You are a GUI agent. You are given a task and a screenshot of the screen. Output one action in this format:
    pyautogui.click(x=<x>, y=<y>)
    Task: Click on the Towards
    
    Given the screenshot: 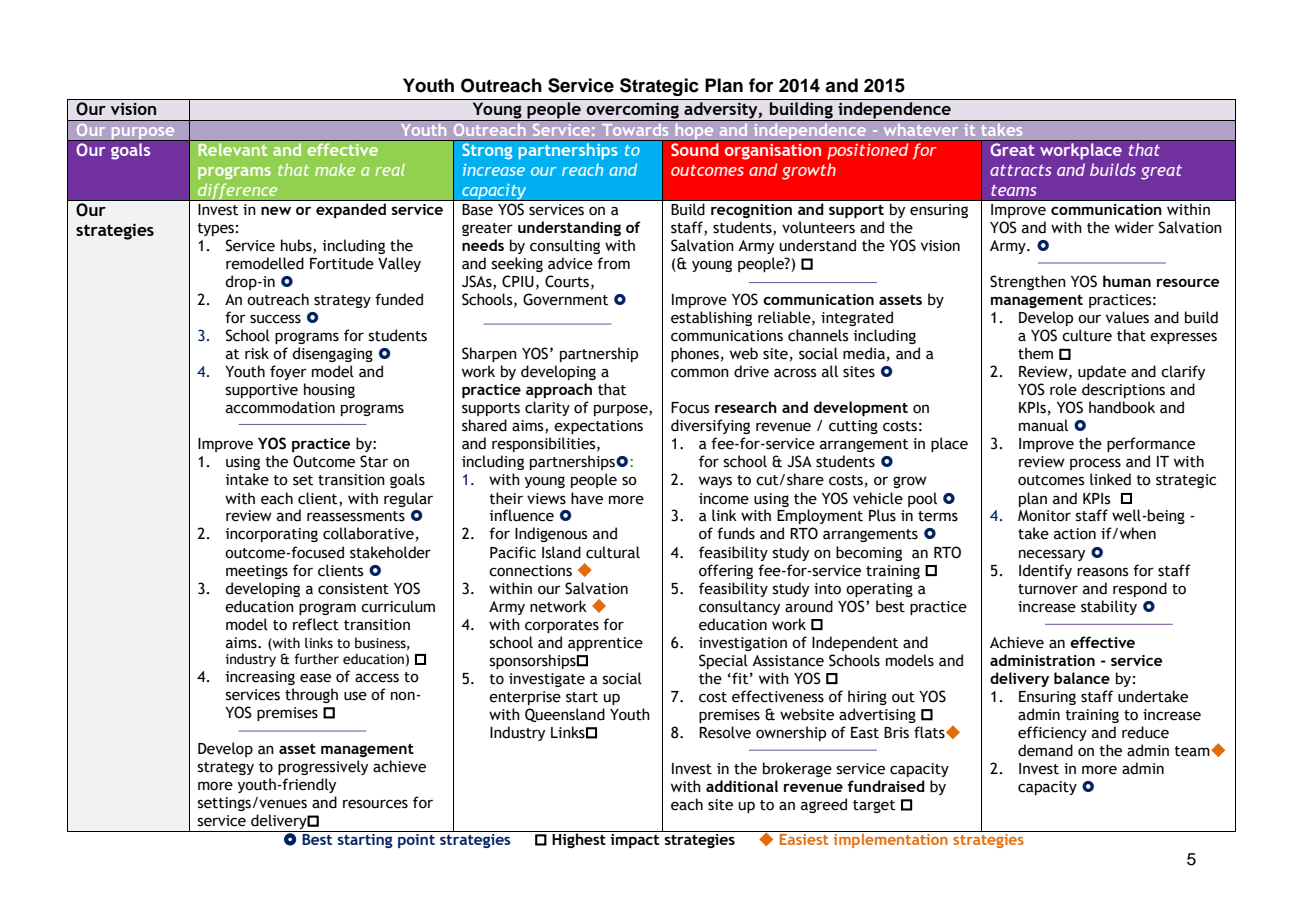 What is the action you would take?
    pyautogui.click(x=635, y=127)
